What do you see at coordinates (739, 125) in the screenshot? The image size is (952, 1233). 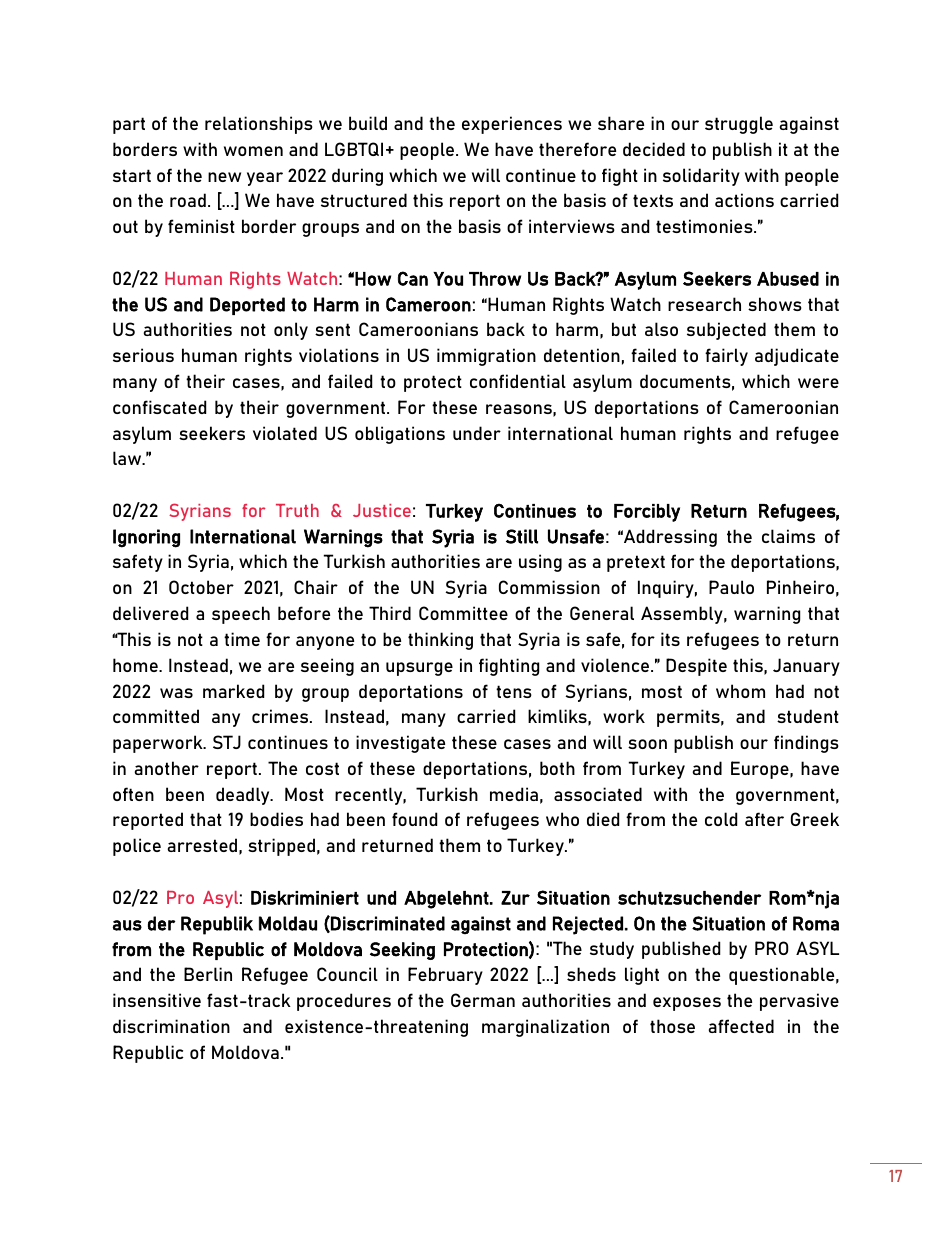 I see `struggle` at bounding box center [739, 125].
